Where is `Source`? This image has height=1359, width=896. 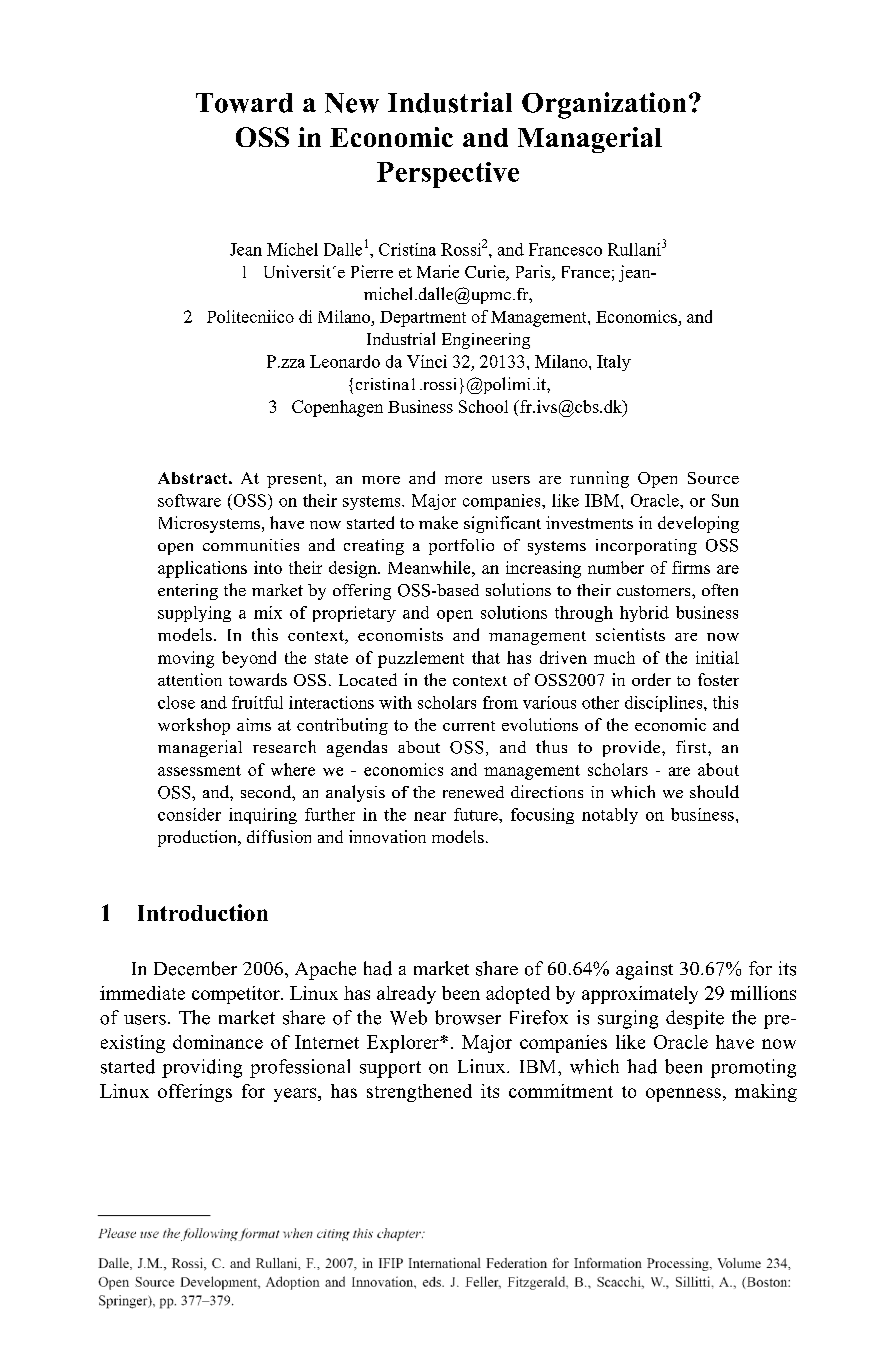 Source is located at coordinates (713, 478).
